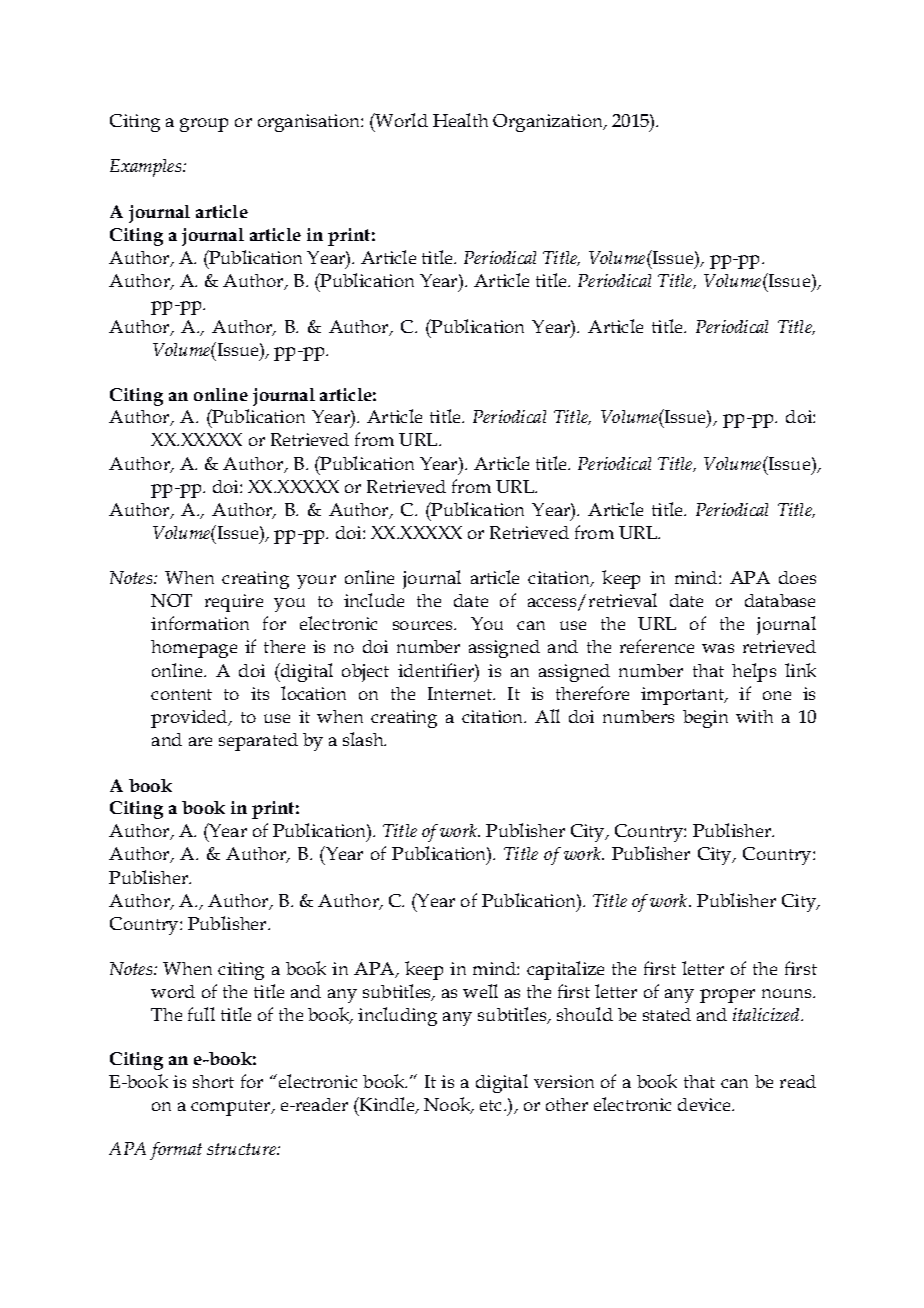 The width and height of the page is (924, 1308). What do you see at coordinates (461, 693) in the page?
I see `Internet` at bounding box center [461, 693].
